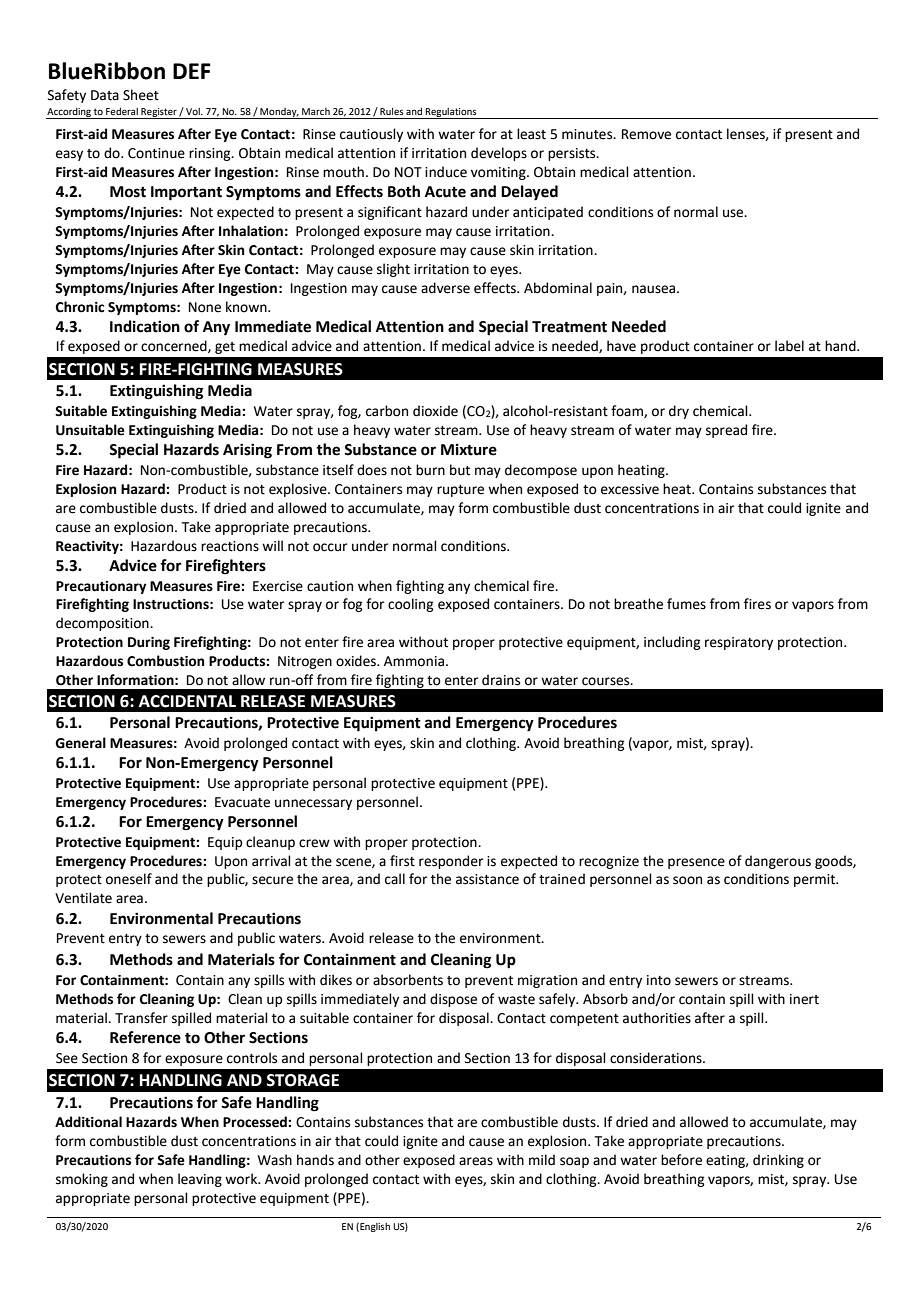 Image resolution: width=924 pixels, height=1308 pixels. What do you see at coordinates (175, 346) in the screenshot?
I see `concerned` at bounding box center [175, 346].
